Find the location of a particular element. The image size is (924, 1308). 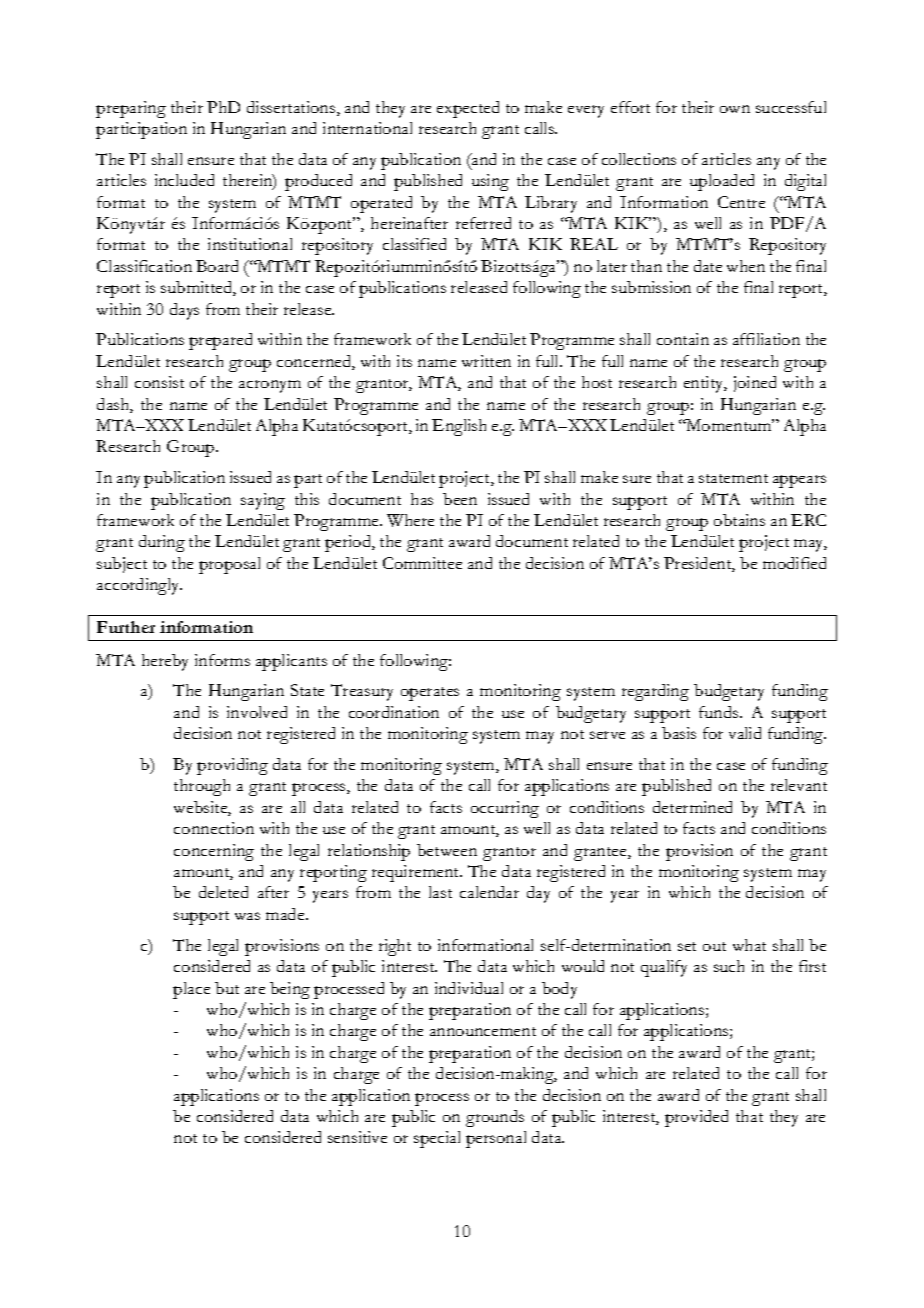

prepared is located at coordinates (220, 341).
